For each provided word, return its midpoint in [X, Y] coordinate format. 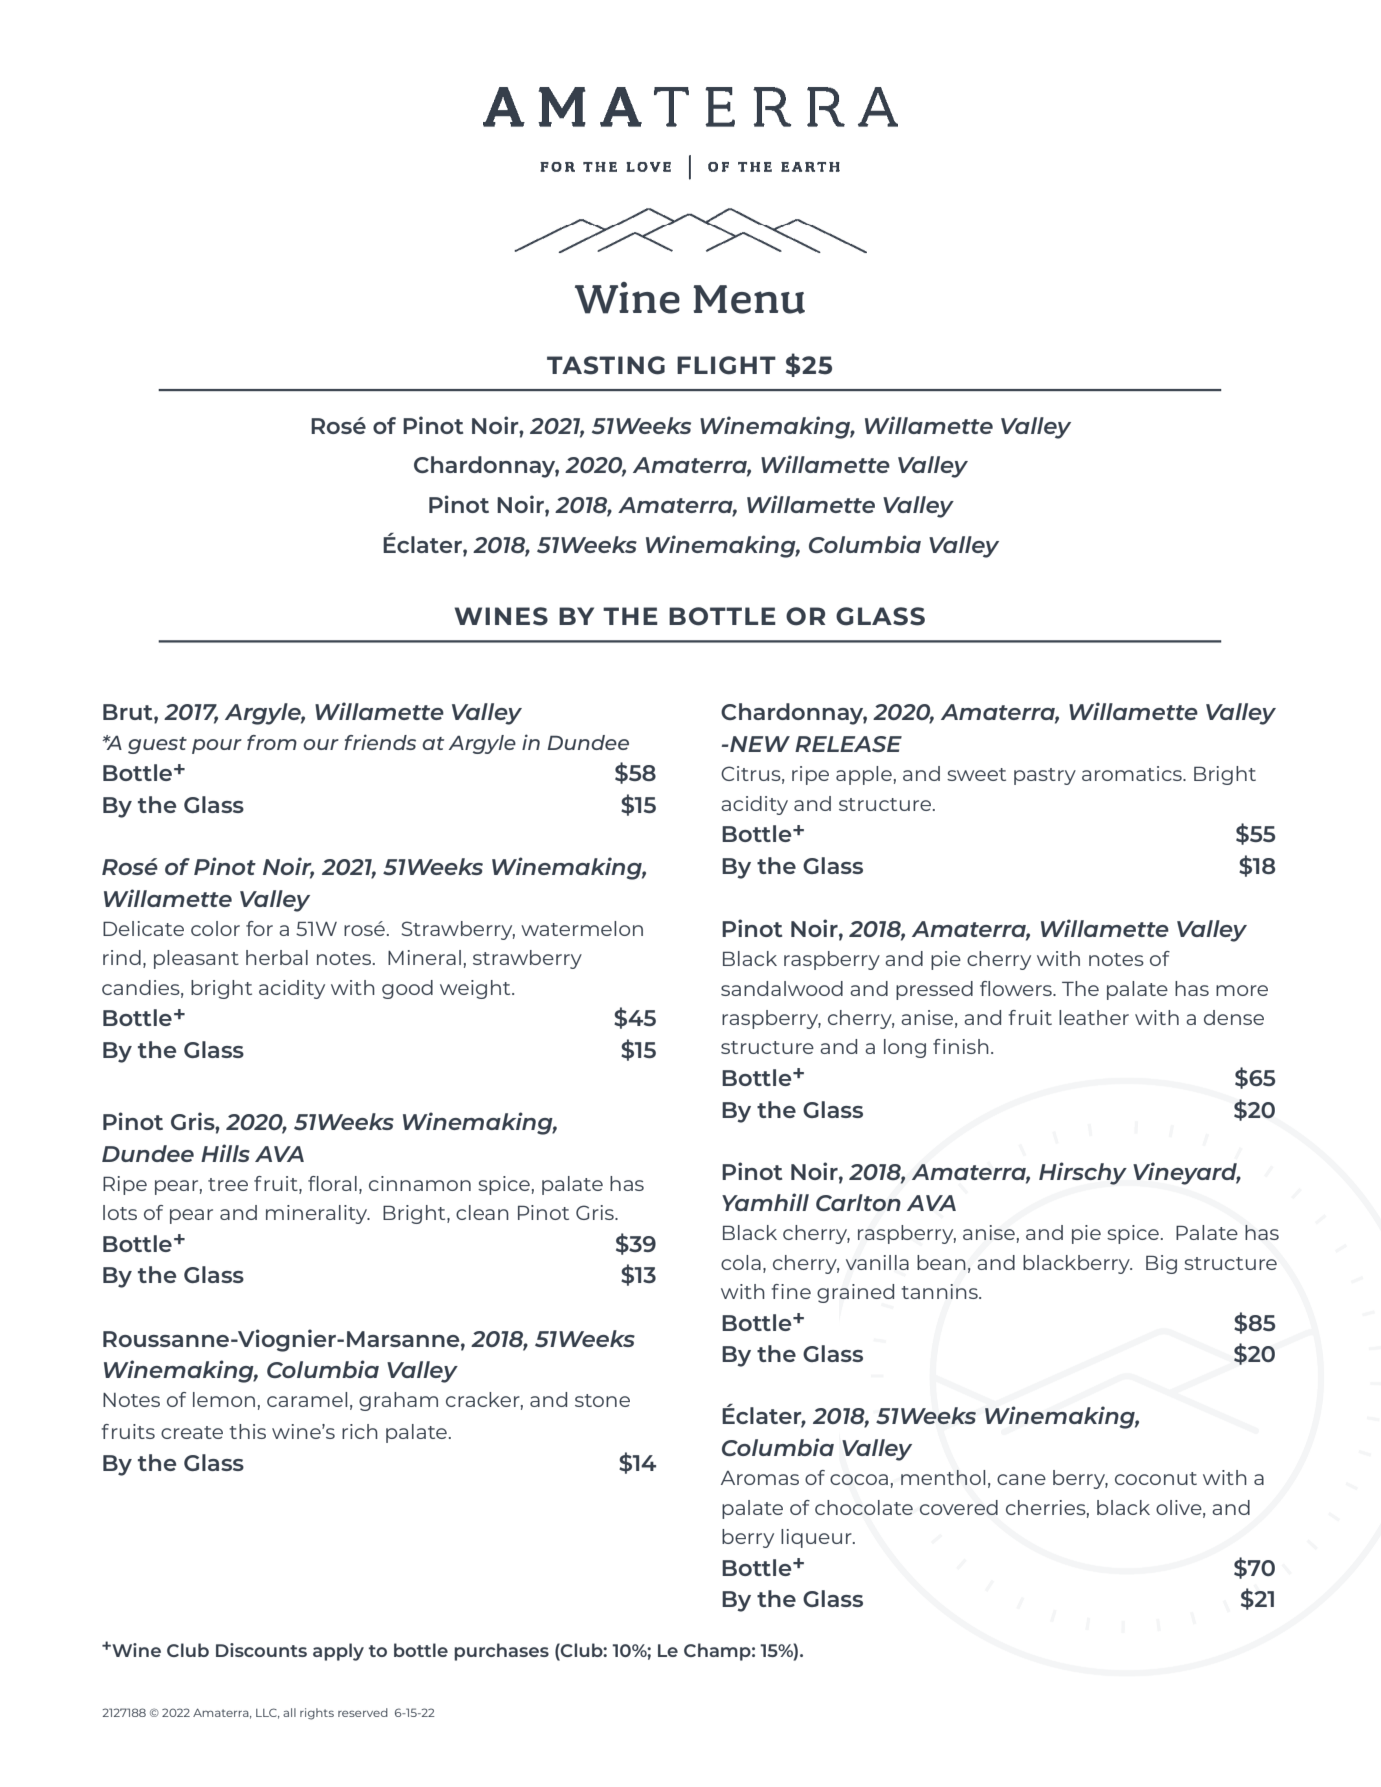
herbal [277, 957]
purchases [501, 1652]
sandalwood [782, 988]
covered [959, 1507]
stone [602, 1400]
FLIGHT [726, 365]
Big [1161, 1264]
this [247, 1431]
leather [1094, 1017]
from [272, 742]
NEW [759, 744]
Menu [749, 299]
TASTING [606, 365]
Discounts [261, 1650]
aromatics [1133, 773]
